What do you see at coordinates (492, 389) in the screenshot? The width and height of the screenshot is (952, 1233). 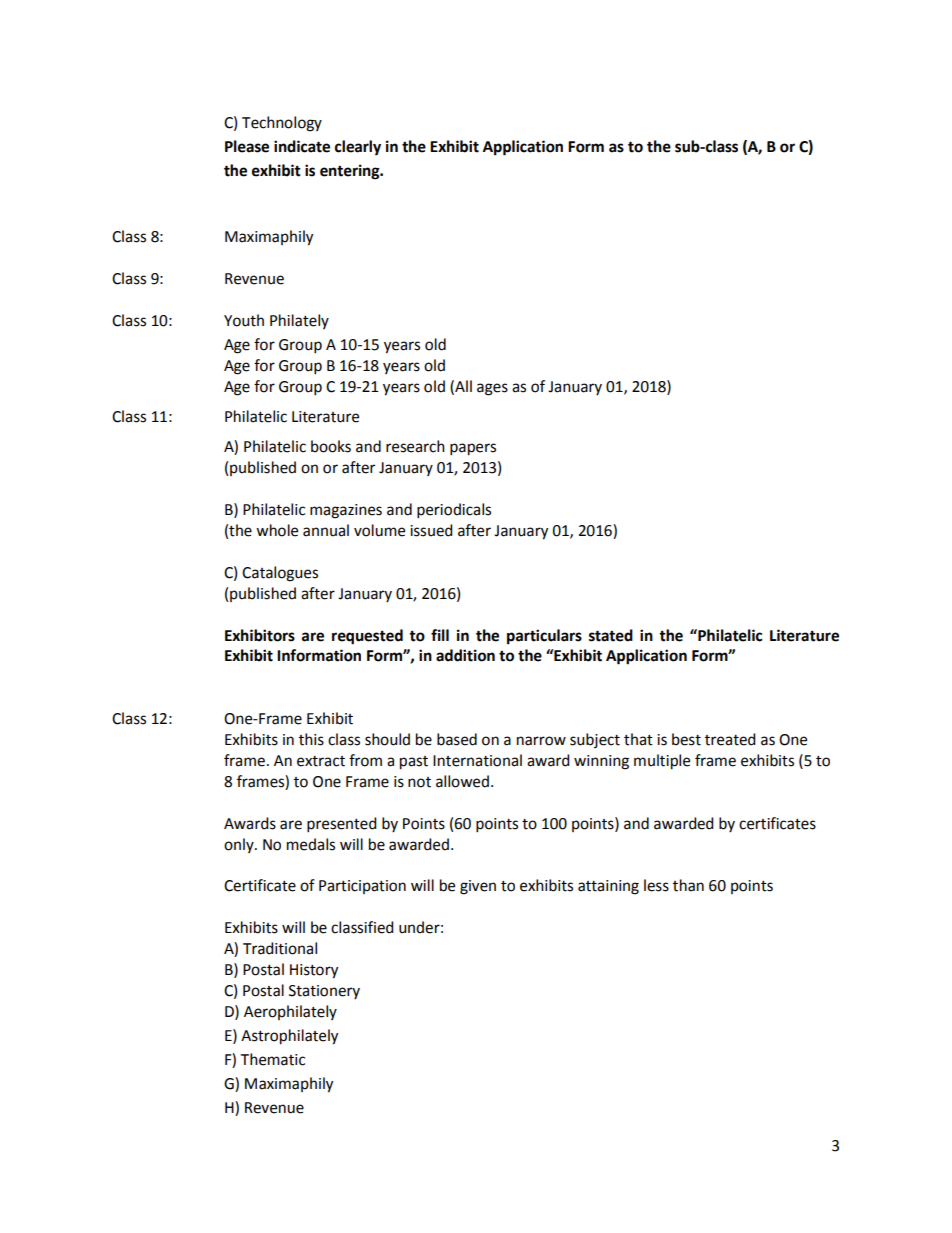 I see `ages` at bounding box center [492, 389].
